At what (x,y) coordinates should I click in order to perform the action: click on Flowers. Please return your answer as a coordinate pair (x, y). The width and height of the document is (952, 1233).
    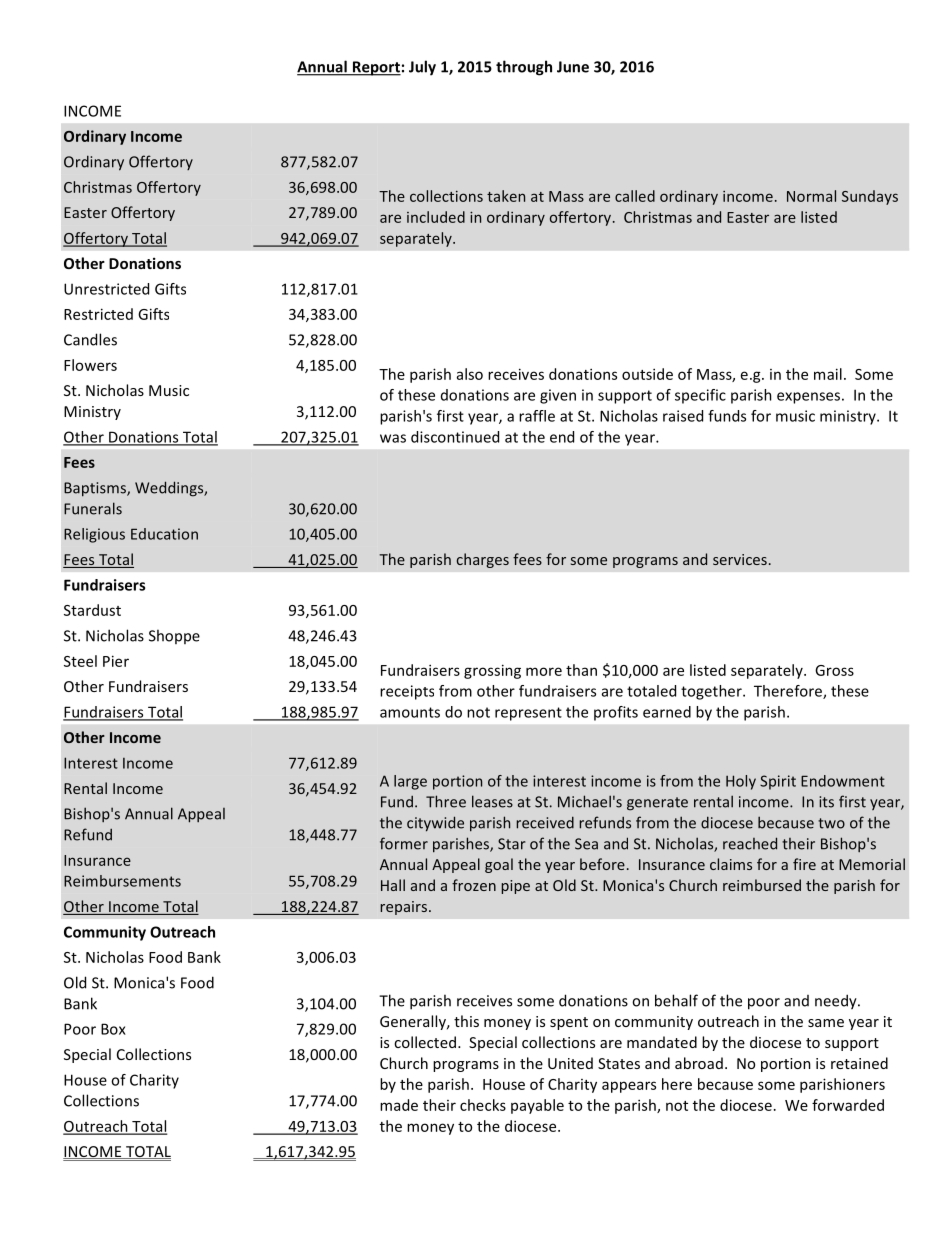
    Looking at the image, I should click on (90, 365).
